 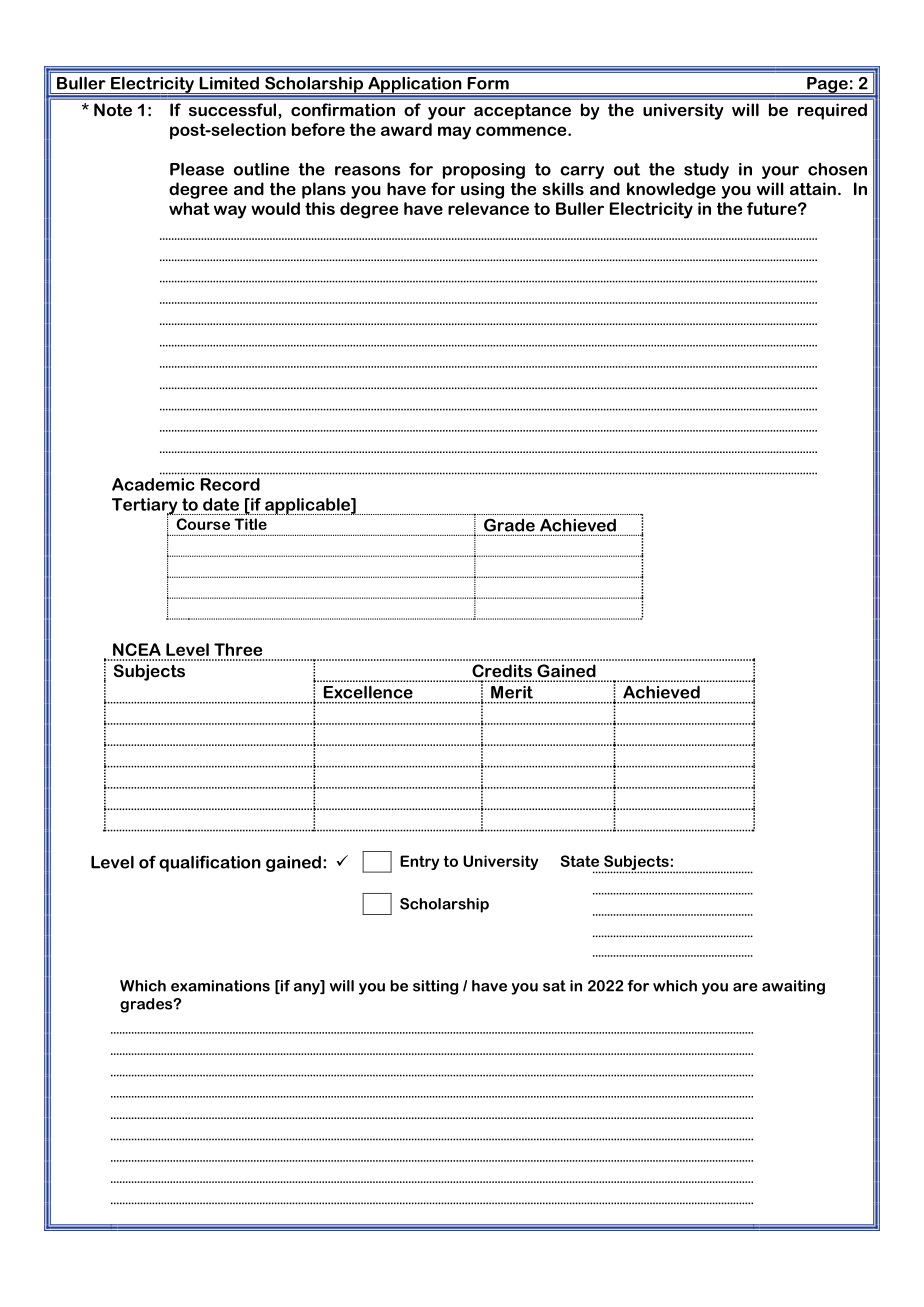 I want to click on required, so click(x=832, y=111).
